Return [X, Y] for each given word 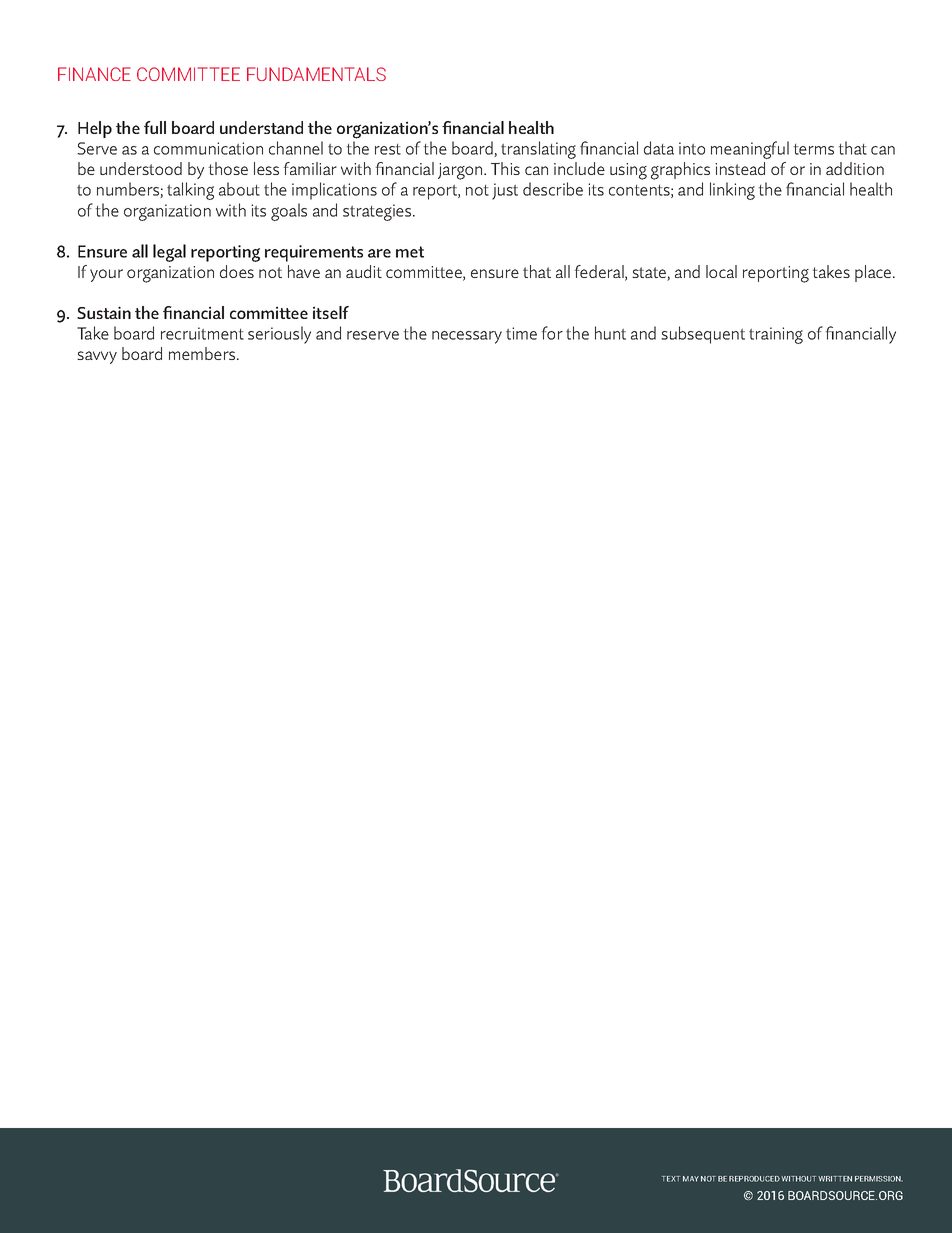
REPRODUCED [754, 1179]
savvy [97, 357]
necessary [467, 337]
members [203, 353]
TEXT [671, 1179]
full [155, 127]
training [776, 335]
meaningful [750, 150]
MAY [691, 1179]
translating [538, 150]
